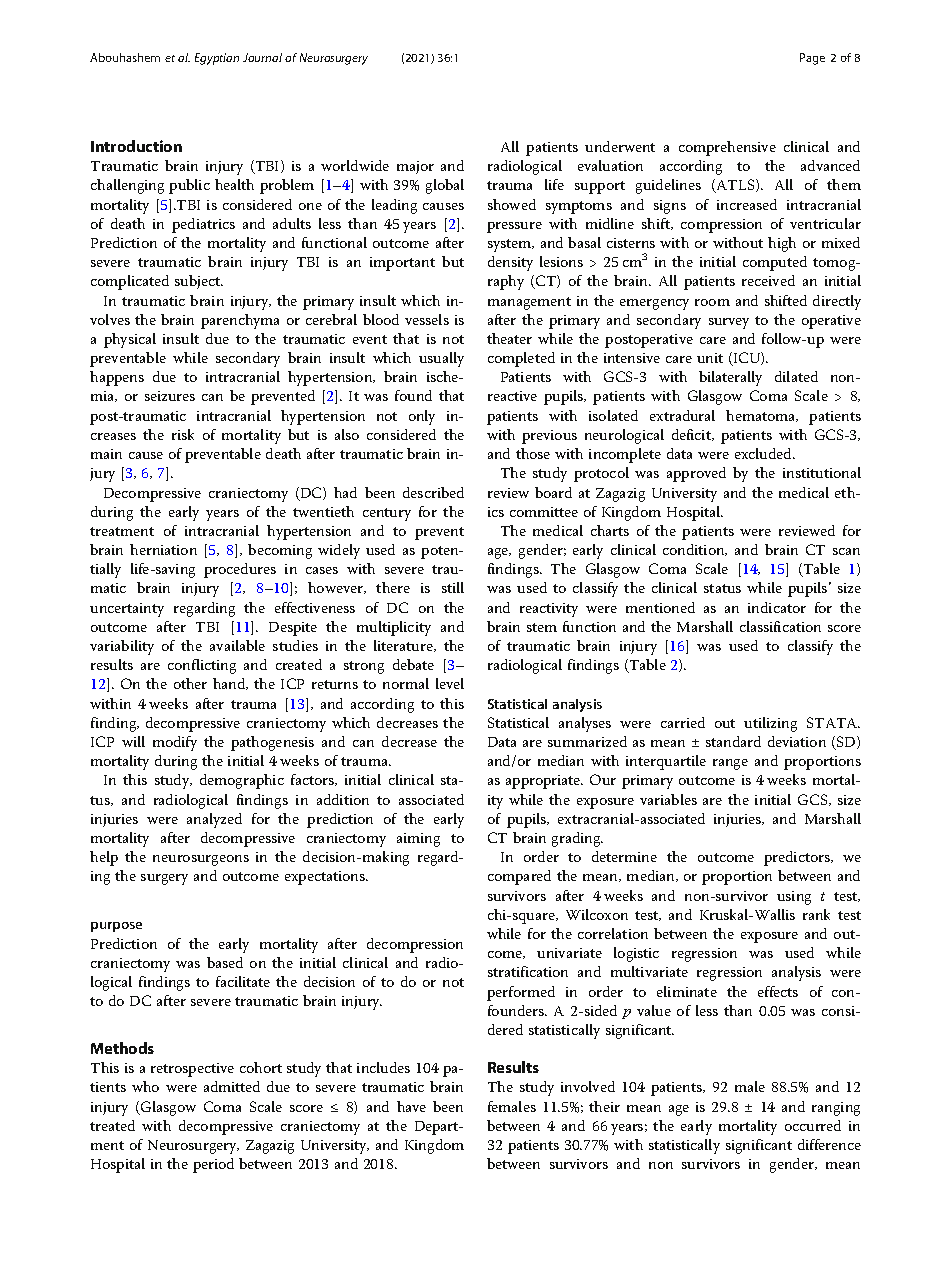  I want to click on major, so click(415, 167).
